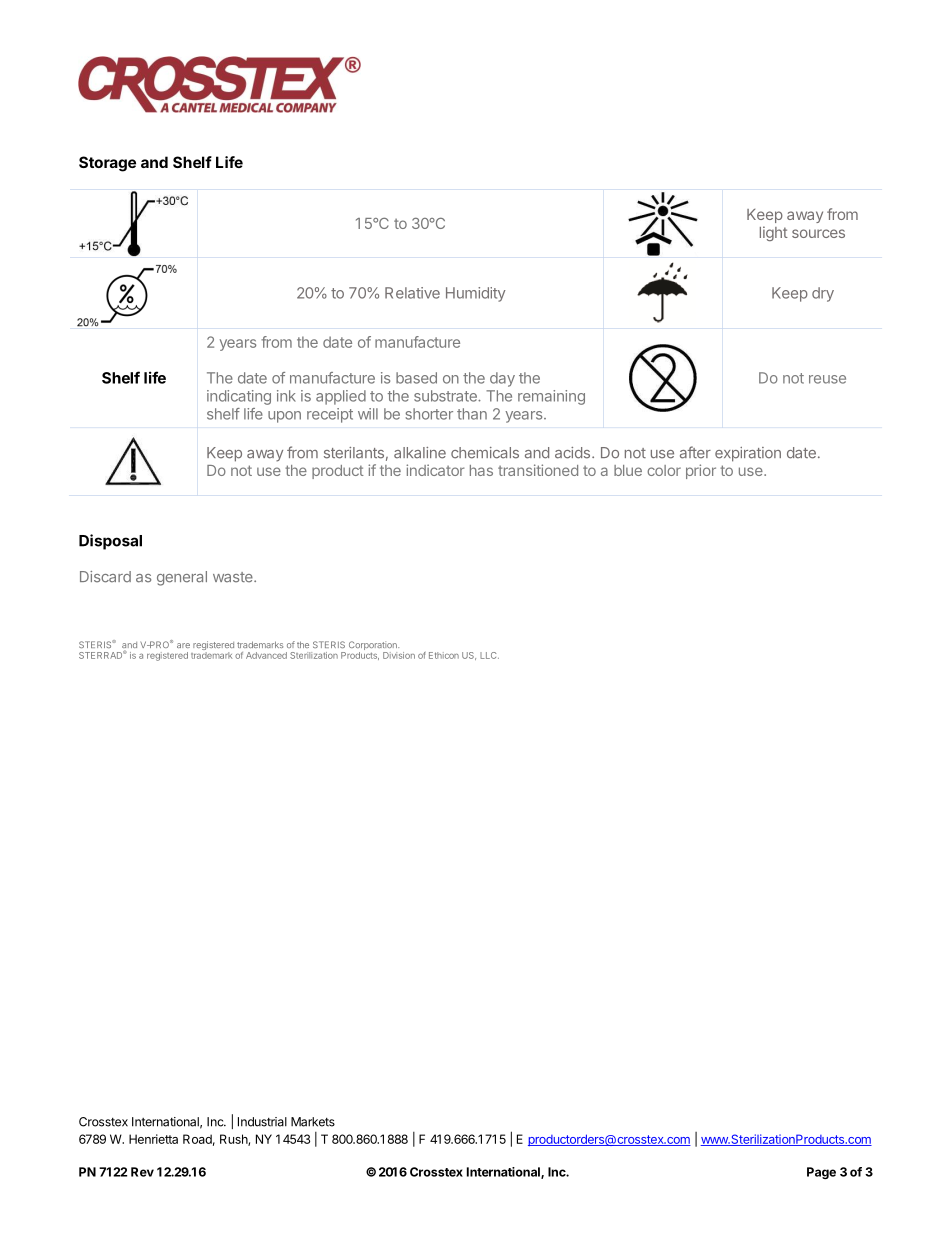 The image size is (952, 1233). What do you see at coordinates (748, 454) in the document?
I see `expiration` at bounding box center [748, 454].
